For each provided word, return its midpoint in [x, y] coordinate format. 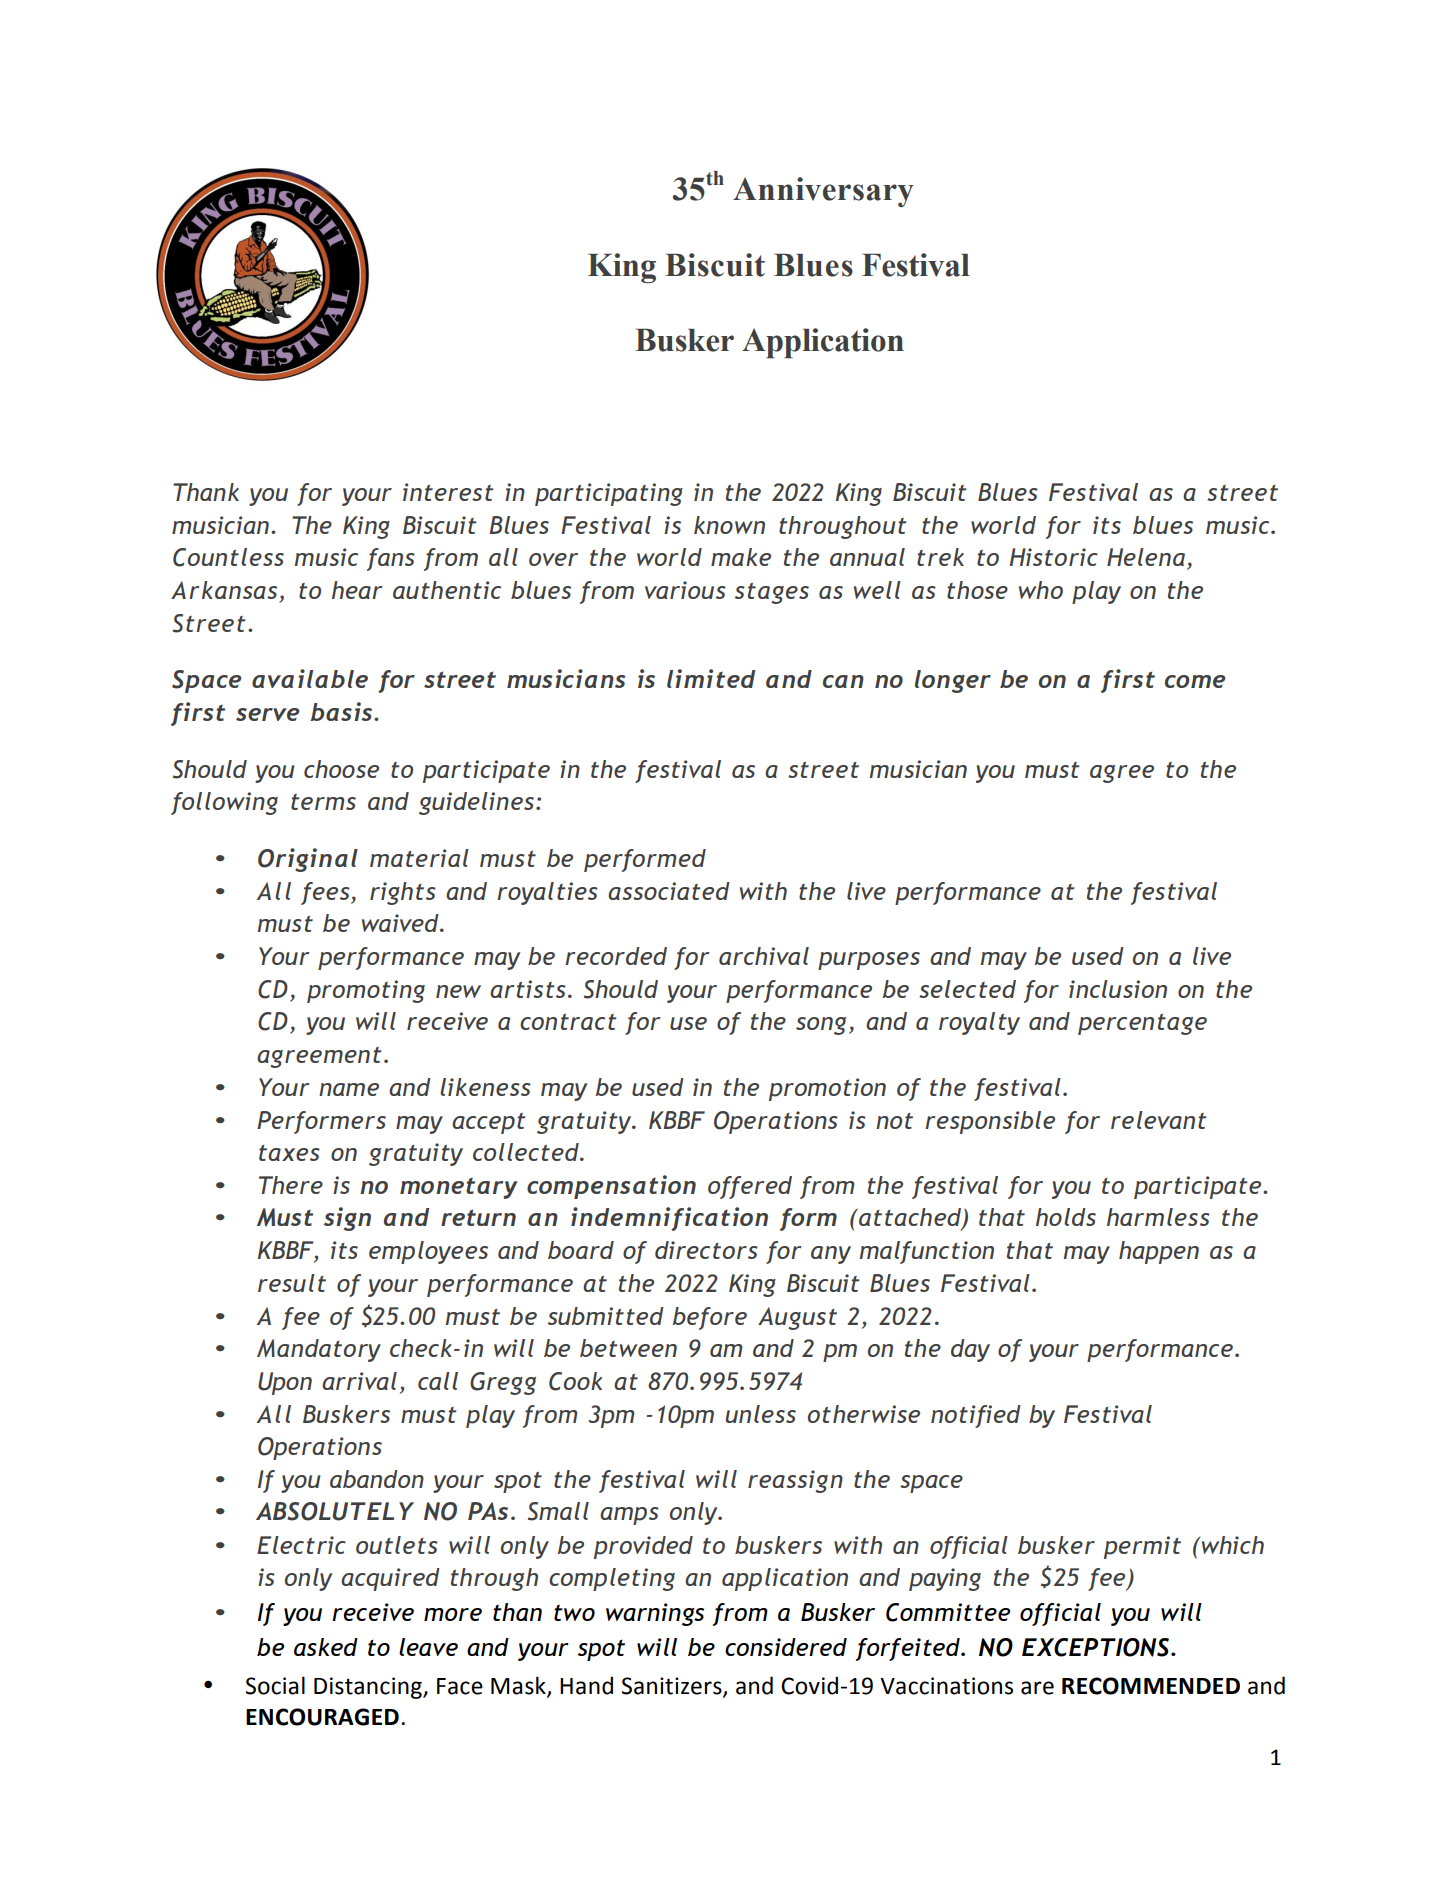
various [685, 590]
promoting [366, 991]
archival [764, 956]
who [1041, 590]
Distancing [369, 1688]
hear [357, 590]
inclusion [1118, 989]
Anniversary [823, 192]
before [709, 1318]
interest [448, 492]
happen [1159, 1252]
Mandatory [319, 1350]
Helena [1146, 557]
